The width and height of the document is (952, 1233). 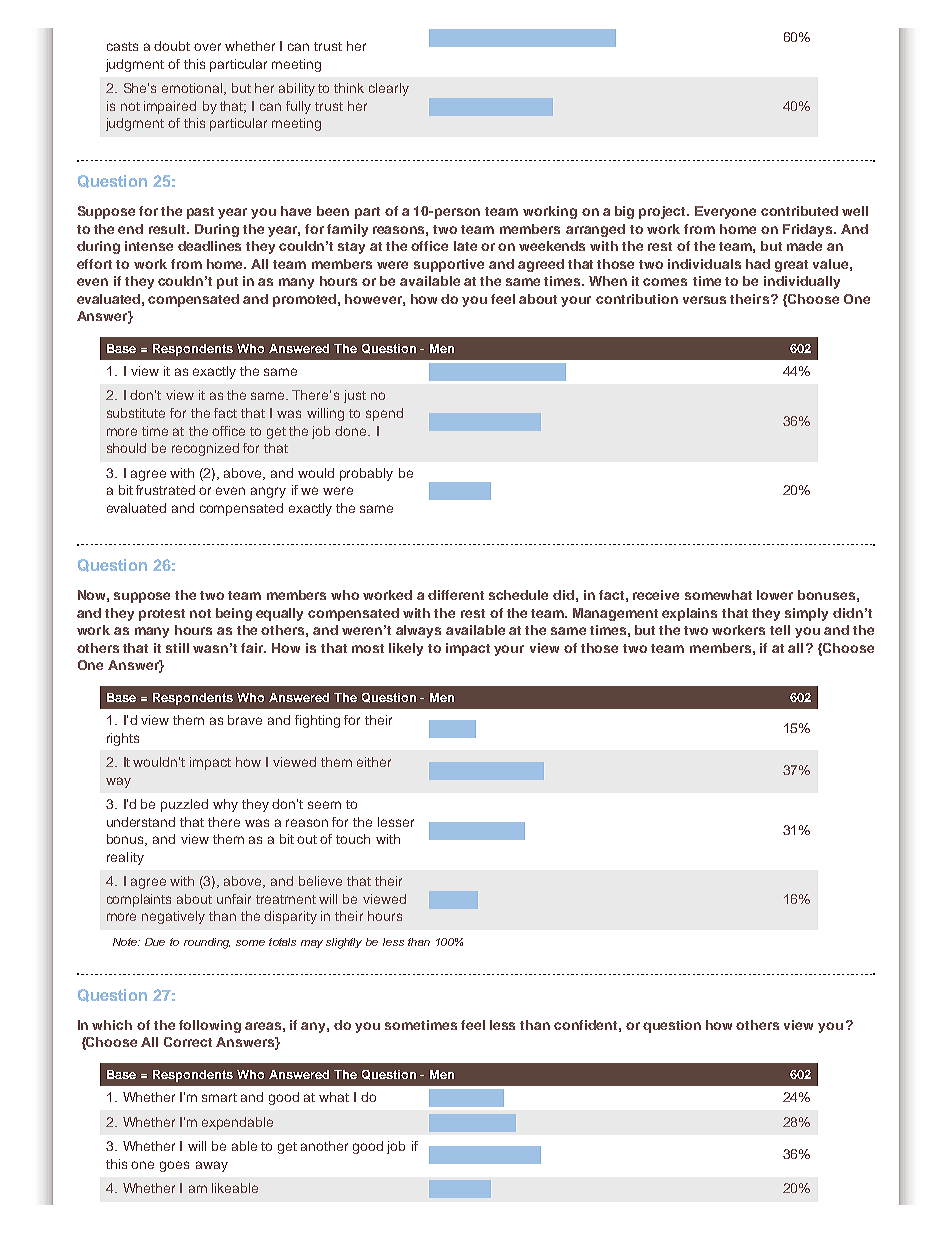 I want to click on different, so click(x=456, y=595).
